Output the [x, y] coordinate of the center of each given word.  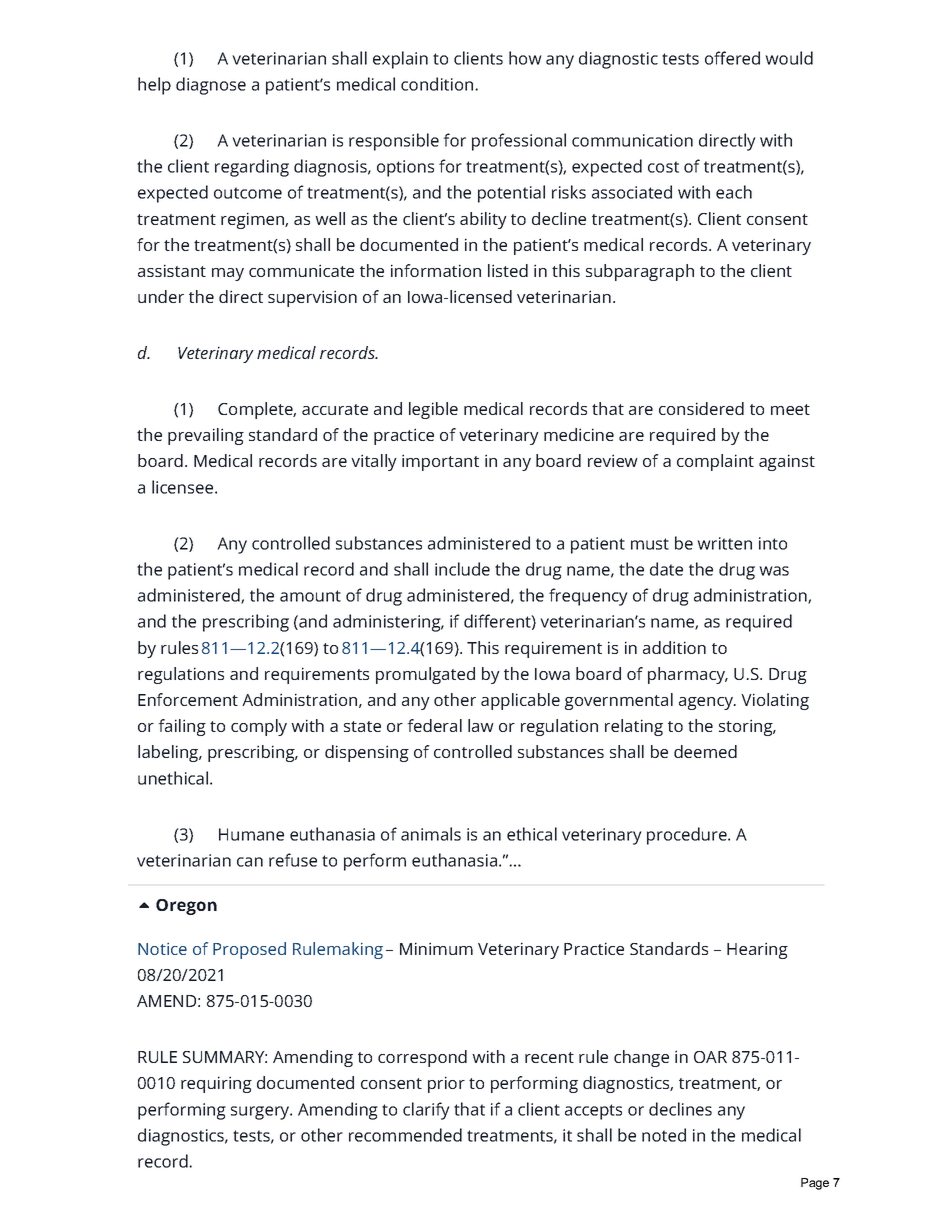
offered [732, 58]
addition [674, 647]
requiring [216, 1084]
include [462, 569]
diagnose [211, 86]
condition [437, 84]
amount [310, 596]
